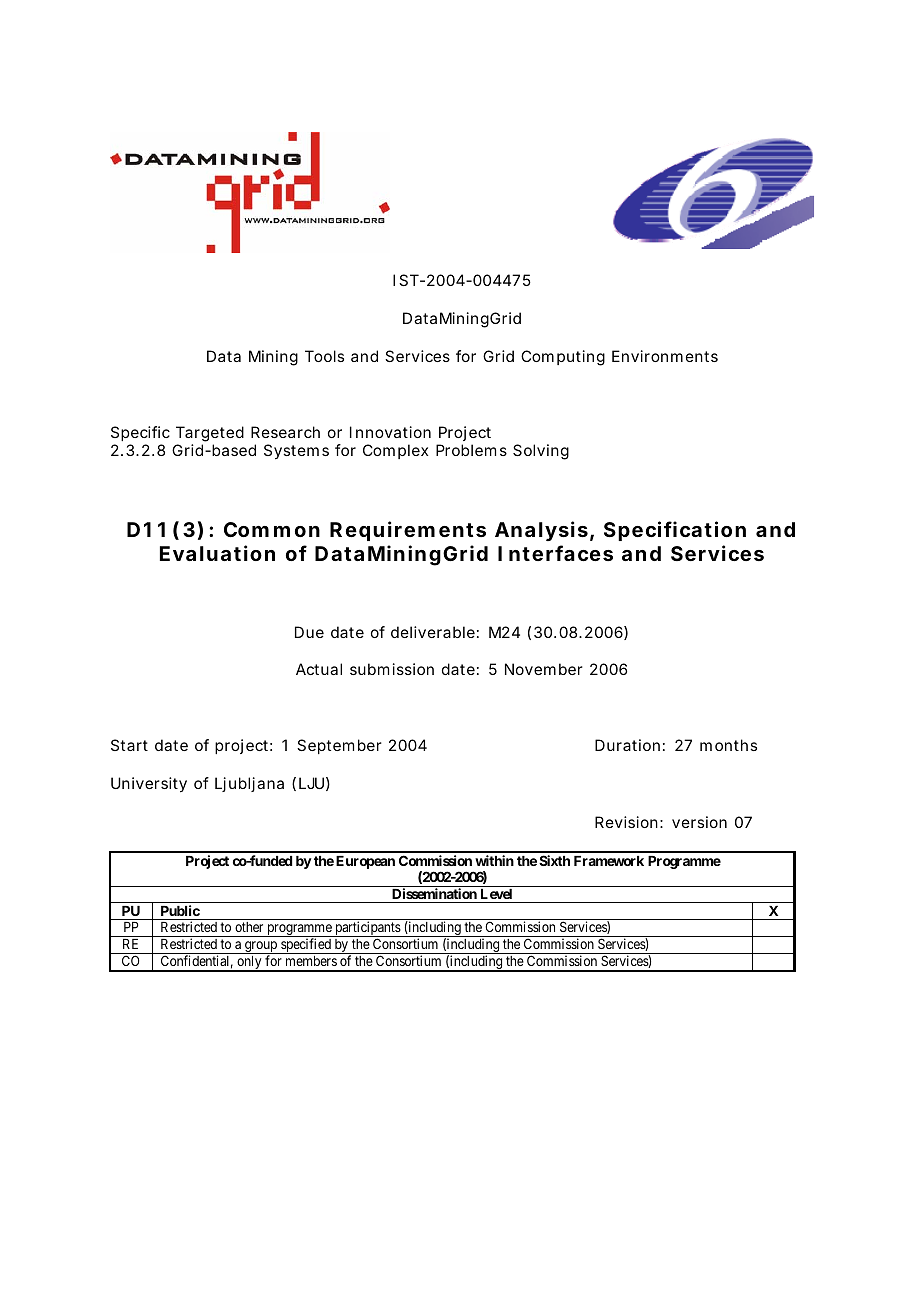  Describe the element at coordinates (324, 356) in the screenshot. I see `Tools` at that location.
